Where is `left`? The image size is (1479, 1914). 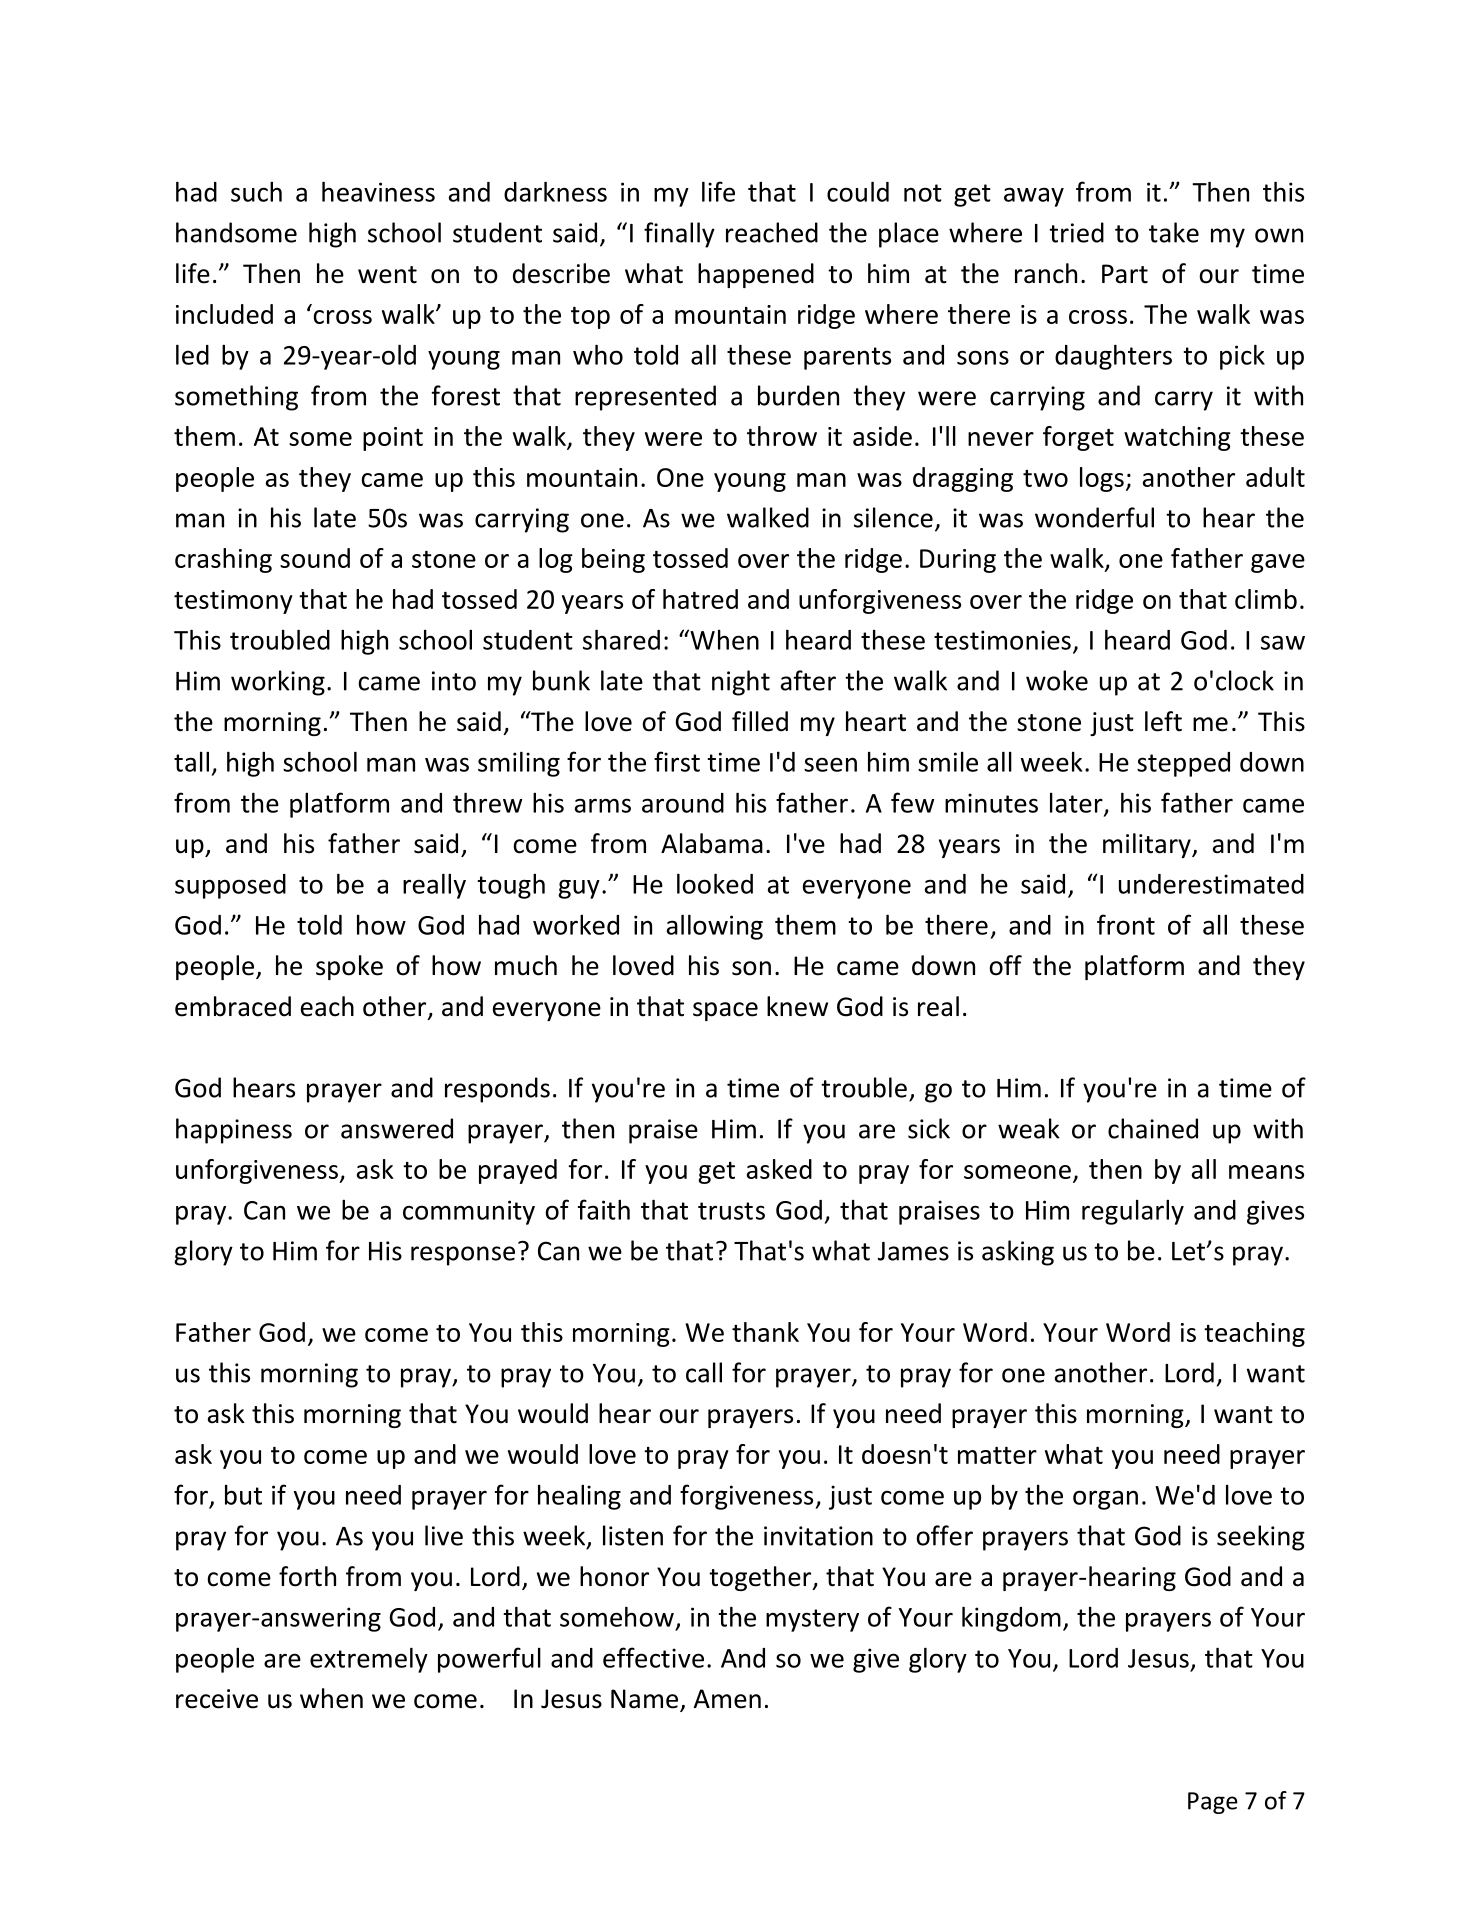 left is located at coordinates (1163, 721).
